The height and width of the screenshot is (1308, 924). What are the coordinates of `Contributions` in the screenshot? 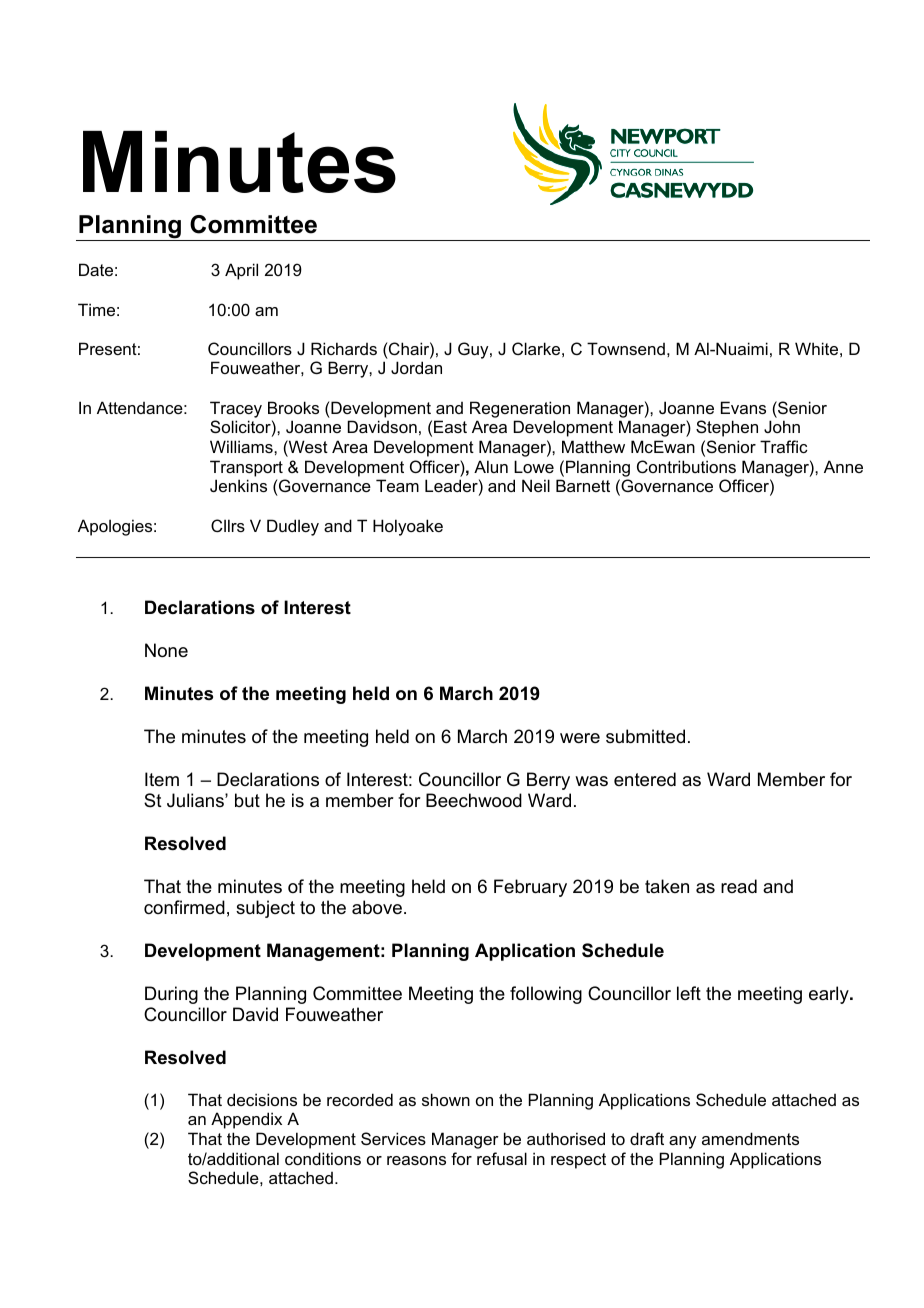 It's located at (686, 466).
